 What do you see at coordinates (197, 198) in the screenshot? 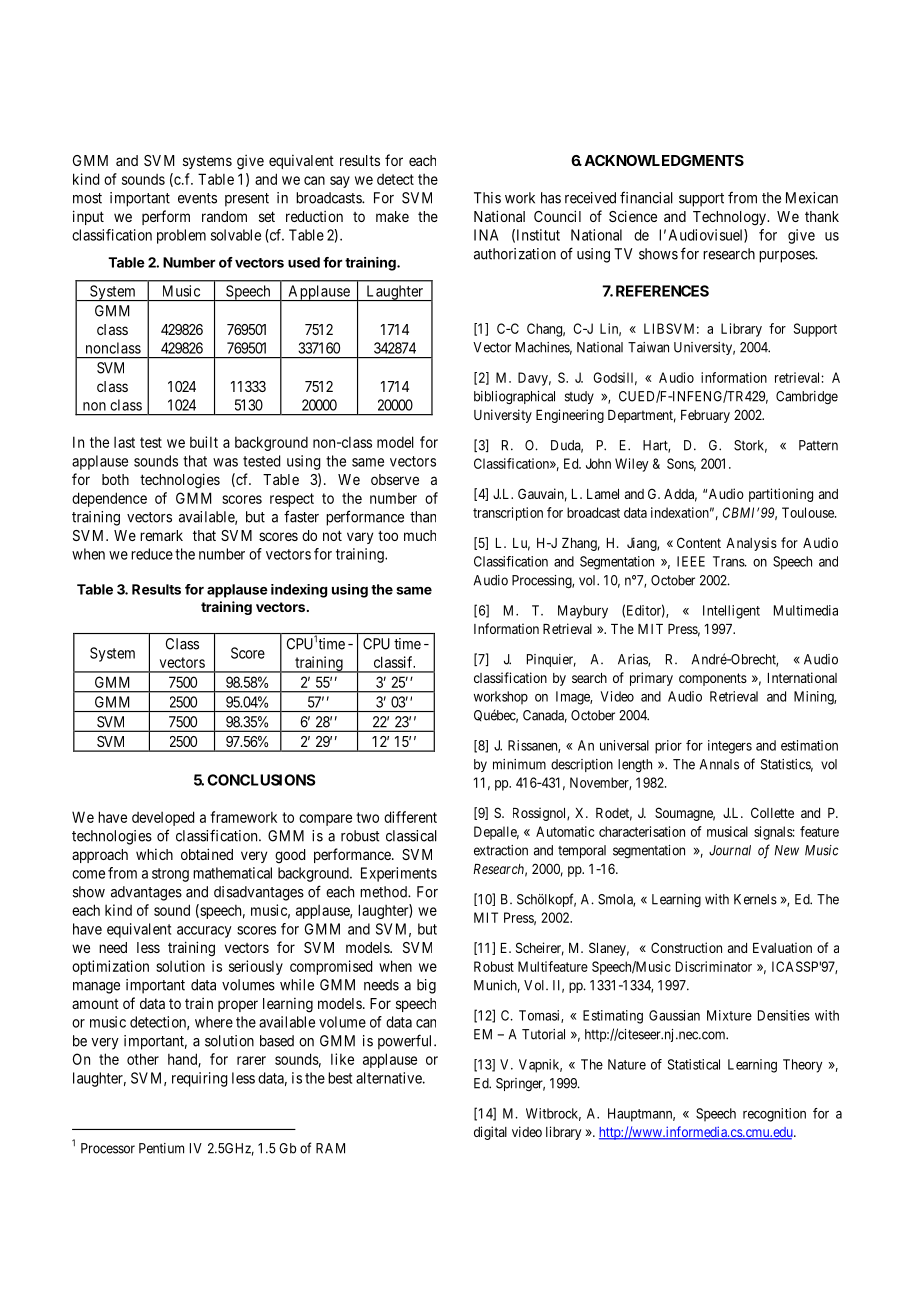
I see `events` at bounding box center [197, 198].
